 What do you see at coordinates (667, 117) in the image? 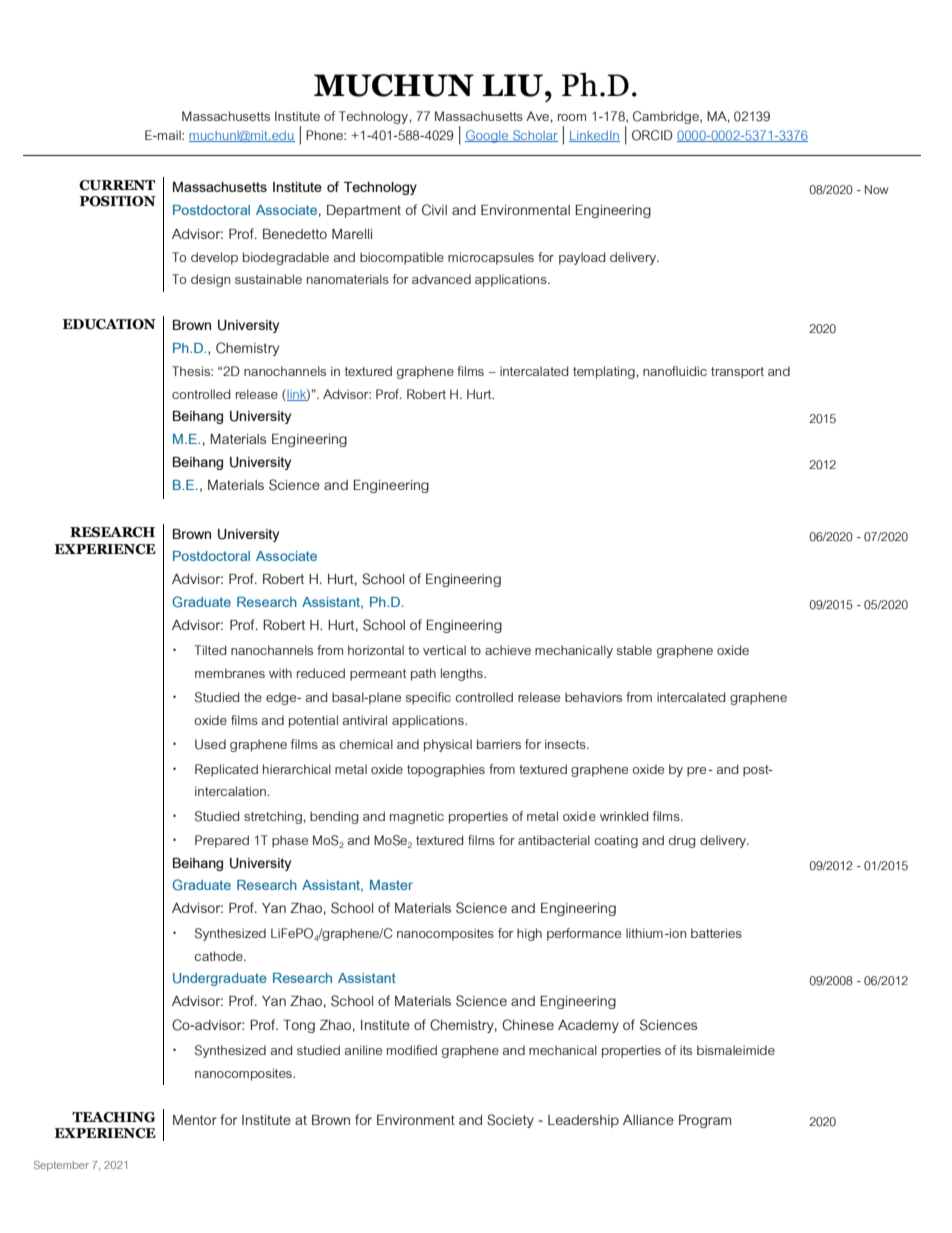
I see `Cambridge` at bounding box center [667, 117].
